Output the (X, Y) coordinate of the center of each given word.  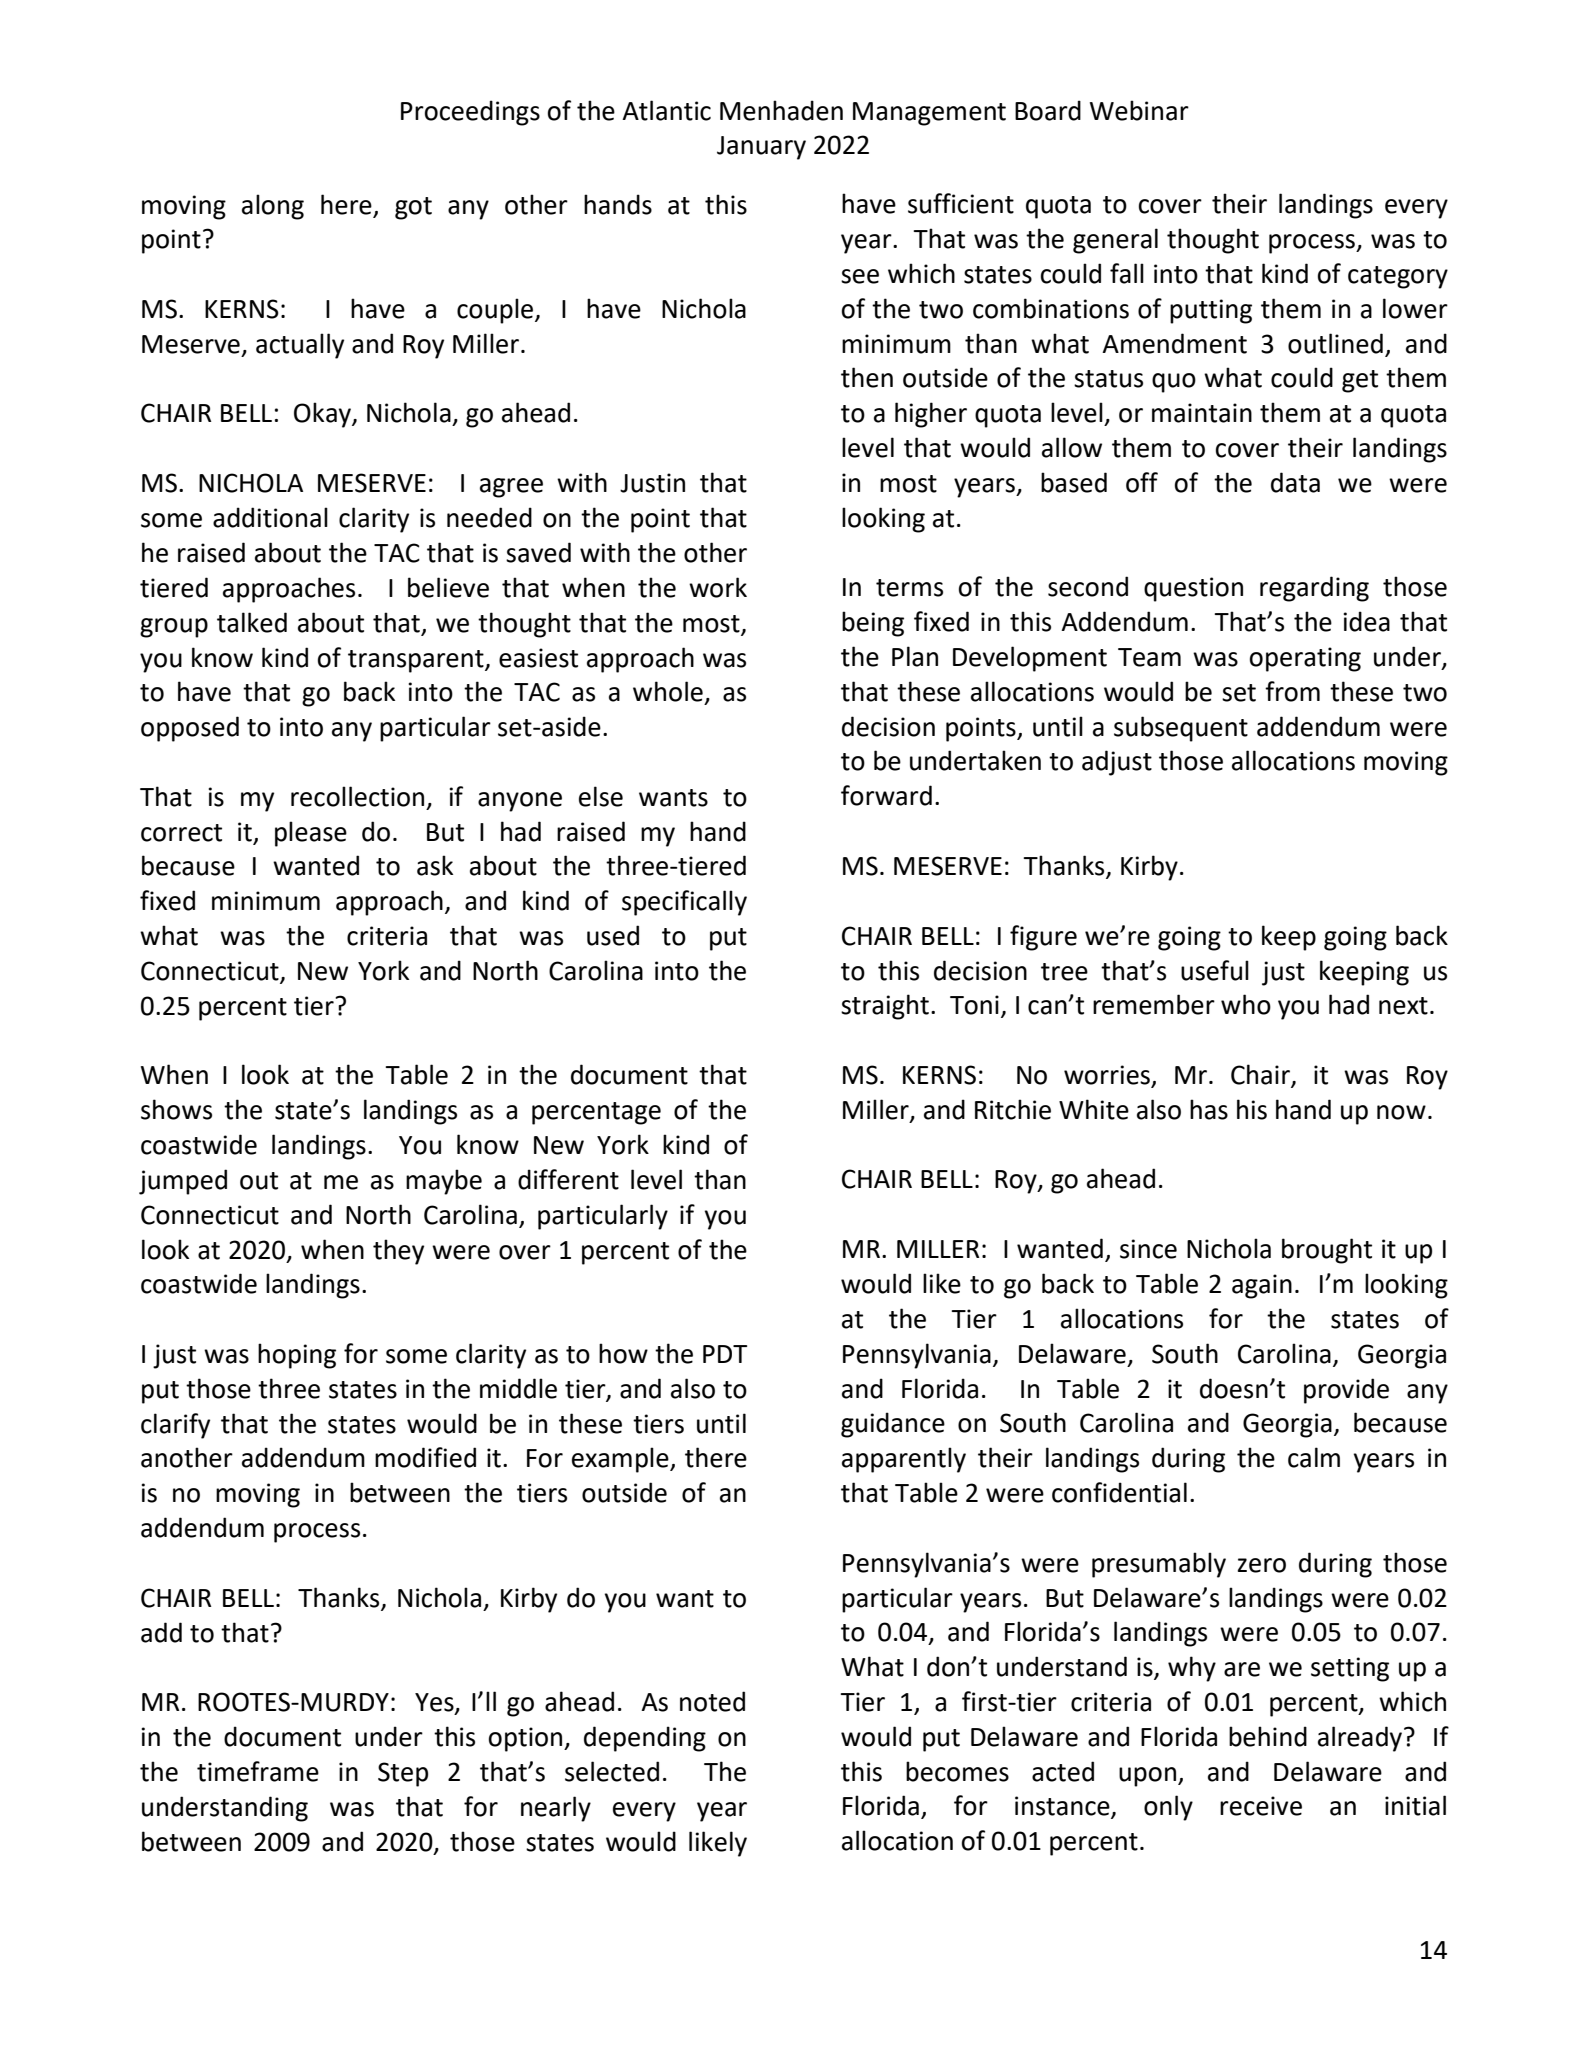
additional (270, 517)
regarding (1314, 589)
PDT (725, 1354)
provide (1346, 1391)
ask (435, 865)
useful (1215, 970)
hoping (297, 1356)
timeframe (258, 1771)
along (273, 207)
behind (1268, 1736)
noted (712, 1701)
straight (885, 1007)
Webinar (1139, 110)
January (761, 148)
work (718, 587)
